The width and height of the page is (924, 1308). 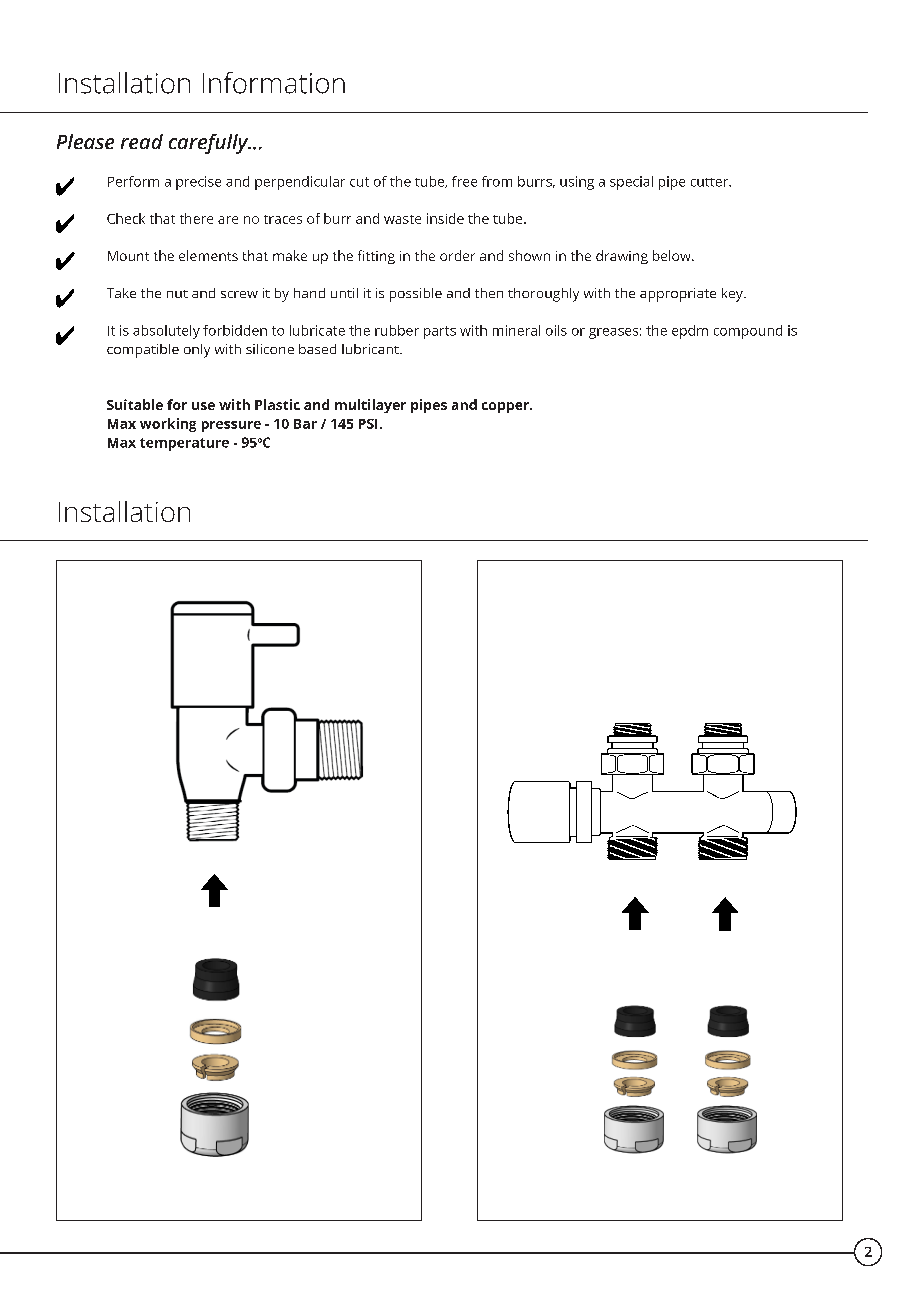 What do you see at coordinates (711, 182) in the page?
I see `cutter` at bounding box center [711, 182].
